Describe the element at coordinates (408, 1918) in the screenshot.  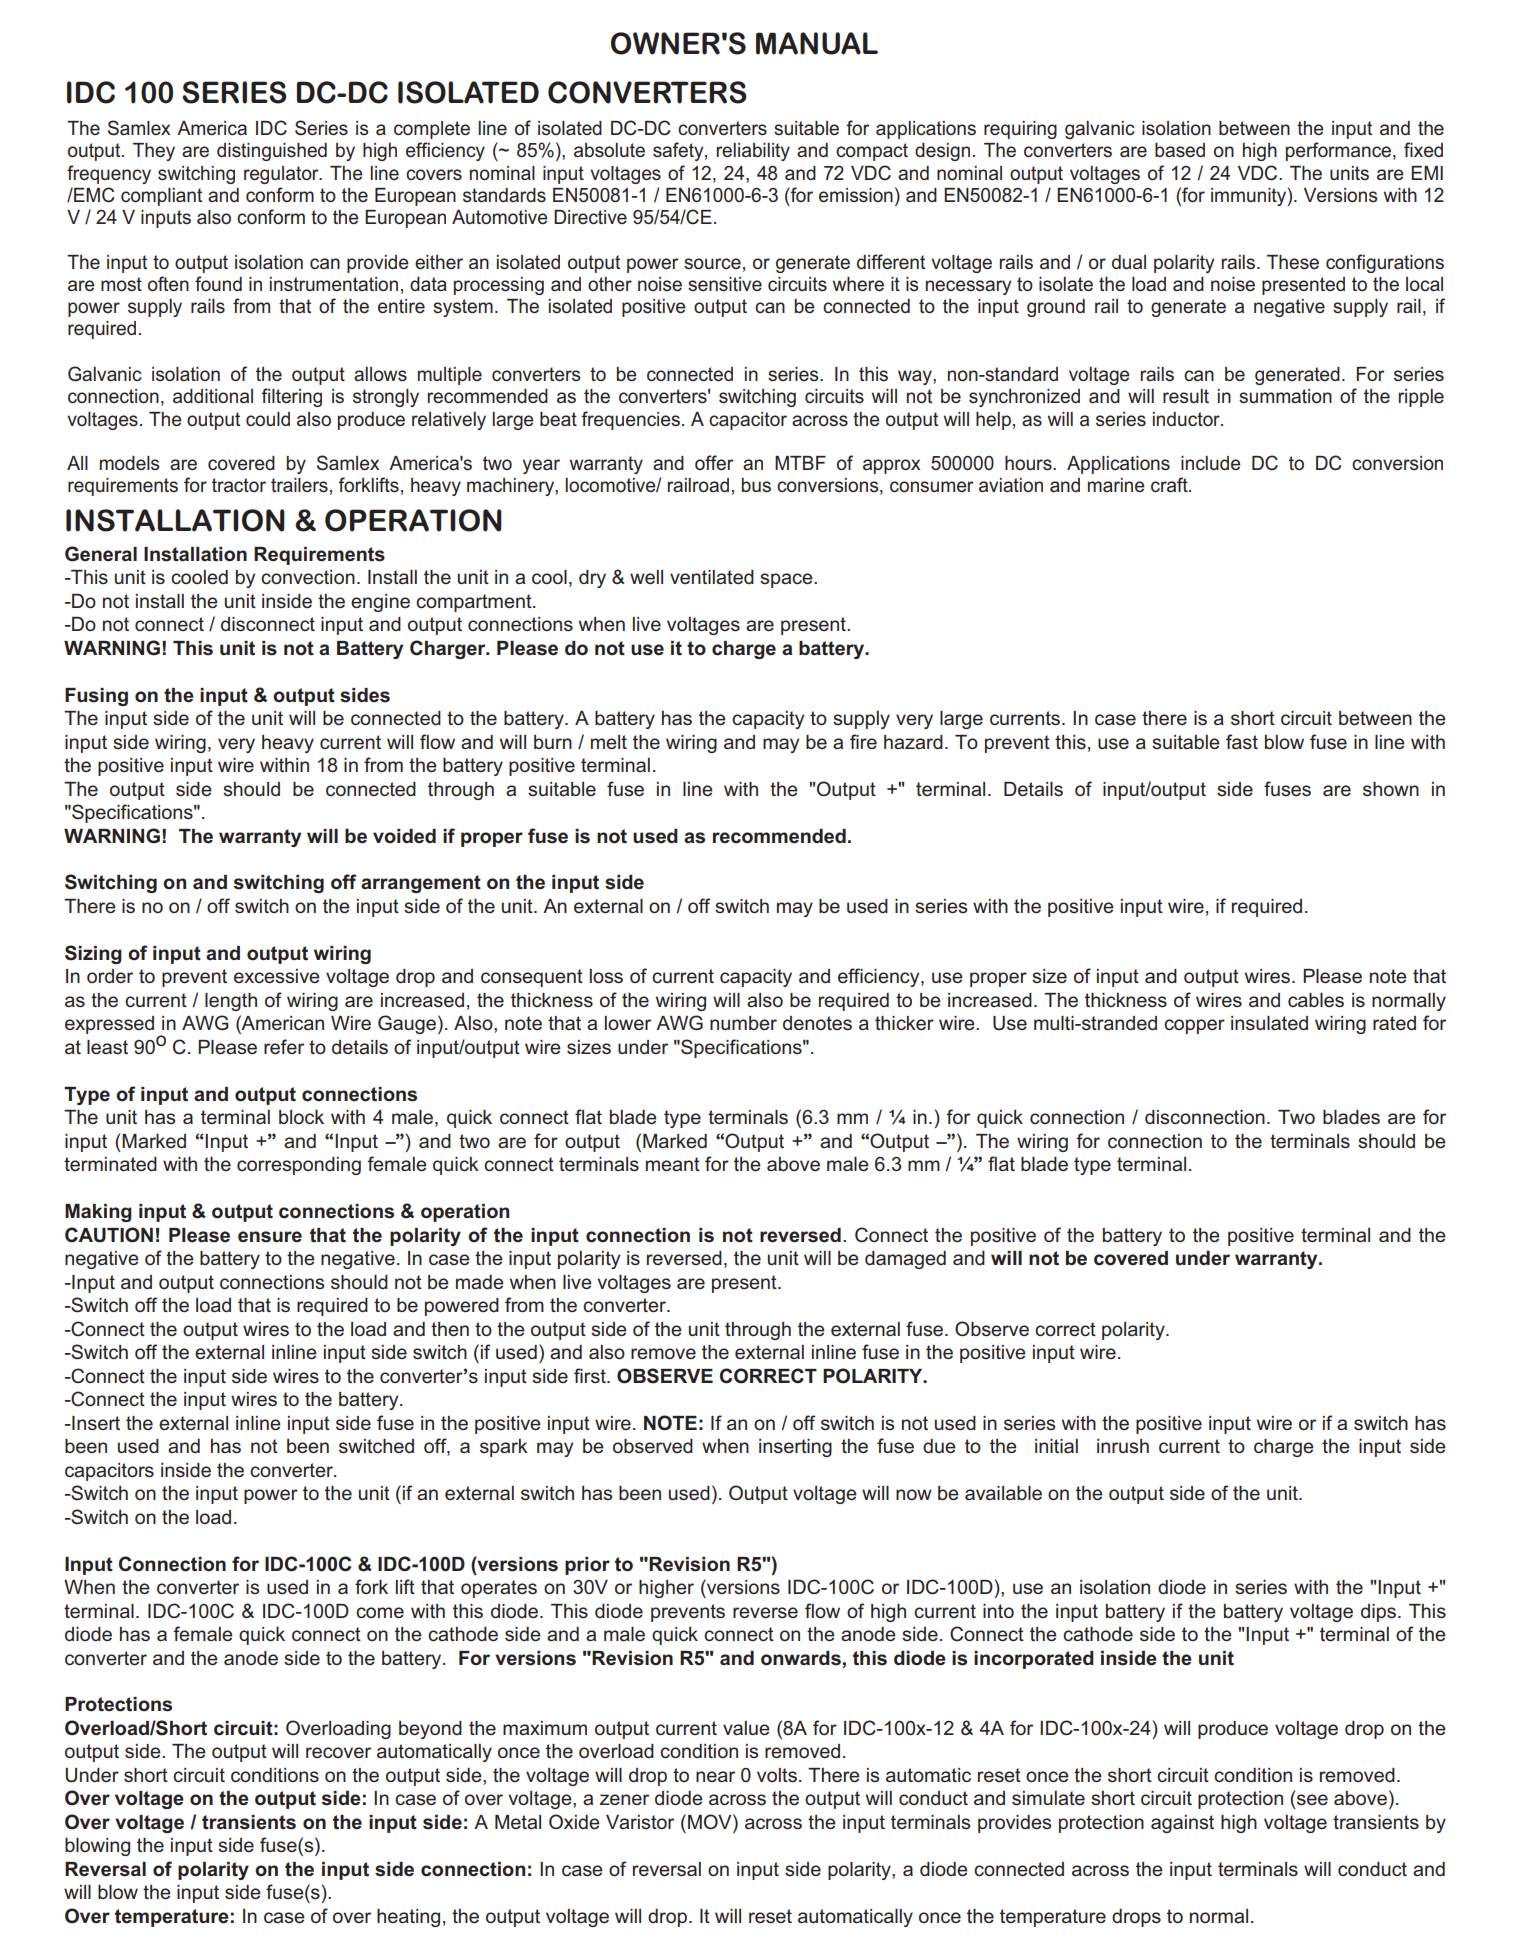
I see `heating` at that location.
